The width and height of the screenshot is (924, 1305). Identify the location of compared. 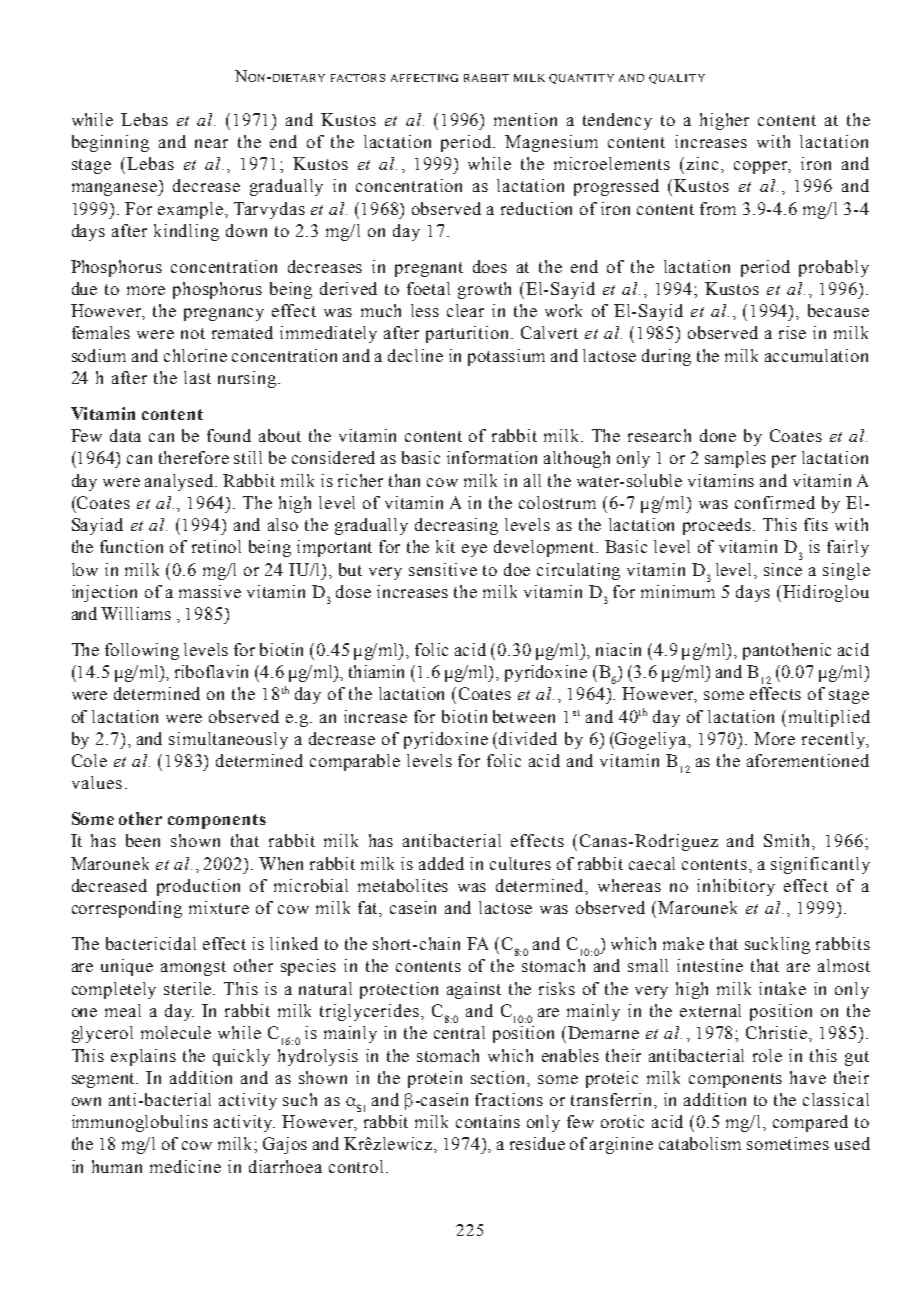
(810, 1123).
